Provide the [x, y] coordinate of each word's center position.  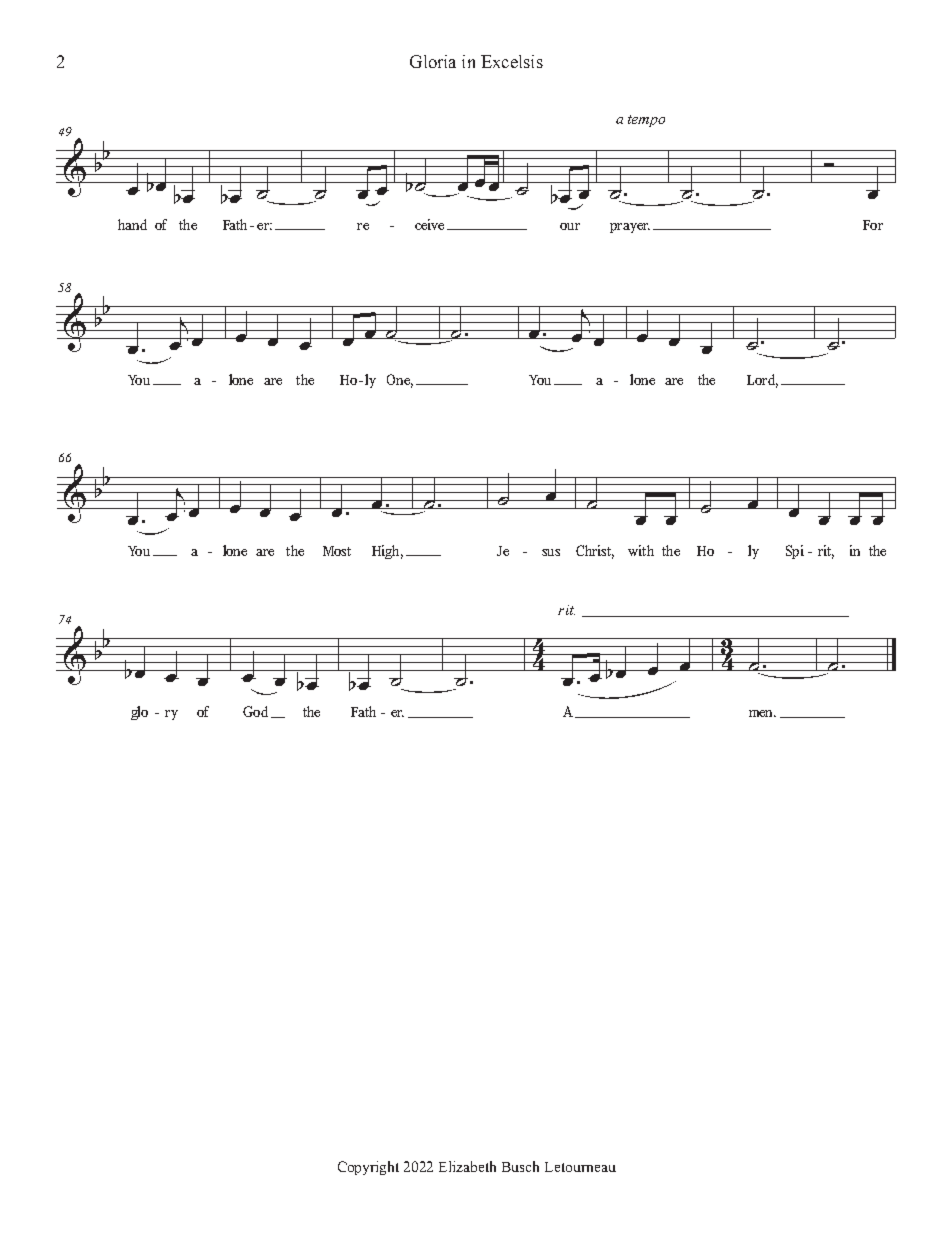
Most [337, 551]
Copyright [368, 1168]
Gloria [433, 61]
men [762, 713]
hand [132, 224]
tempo [646, 121]
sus [551, 552]
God [255, 711]
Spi [795, 552]
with [641, 550]
